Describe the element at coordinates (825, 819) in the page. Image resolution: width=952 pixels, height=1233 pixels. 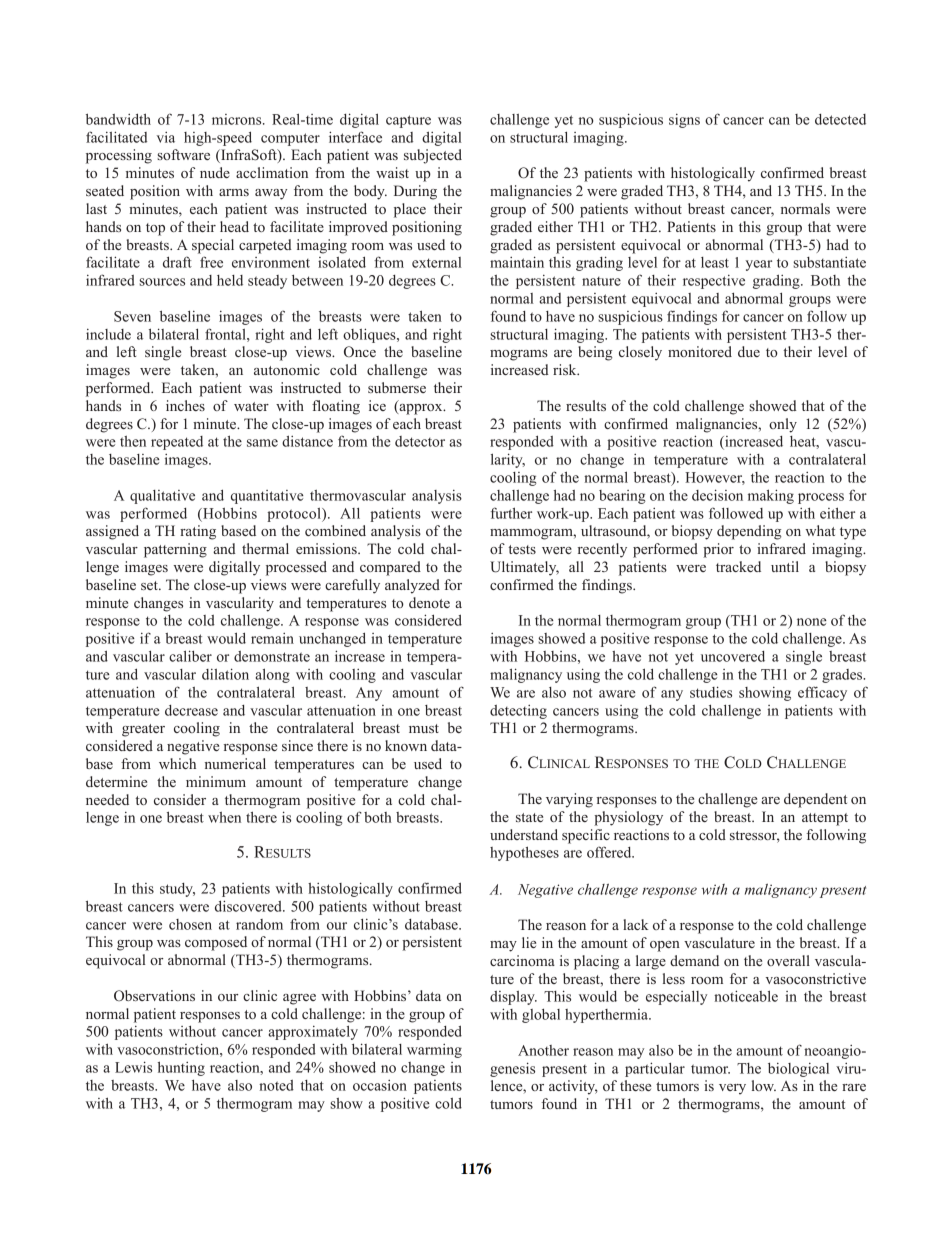
I see `attempt` at that location.
